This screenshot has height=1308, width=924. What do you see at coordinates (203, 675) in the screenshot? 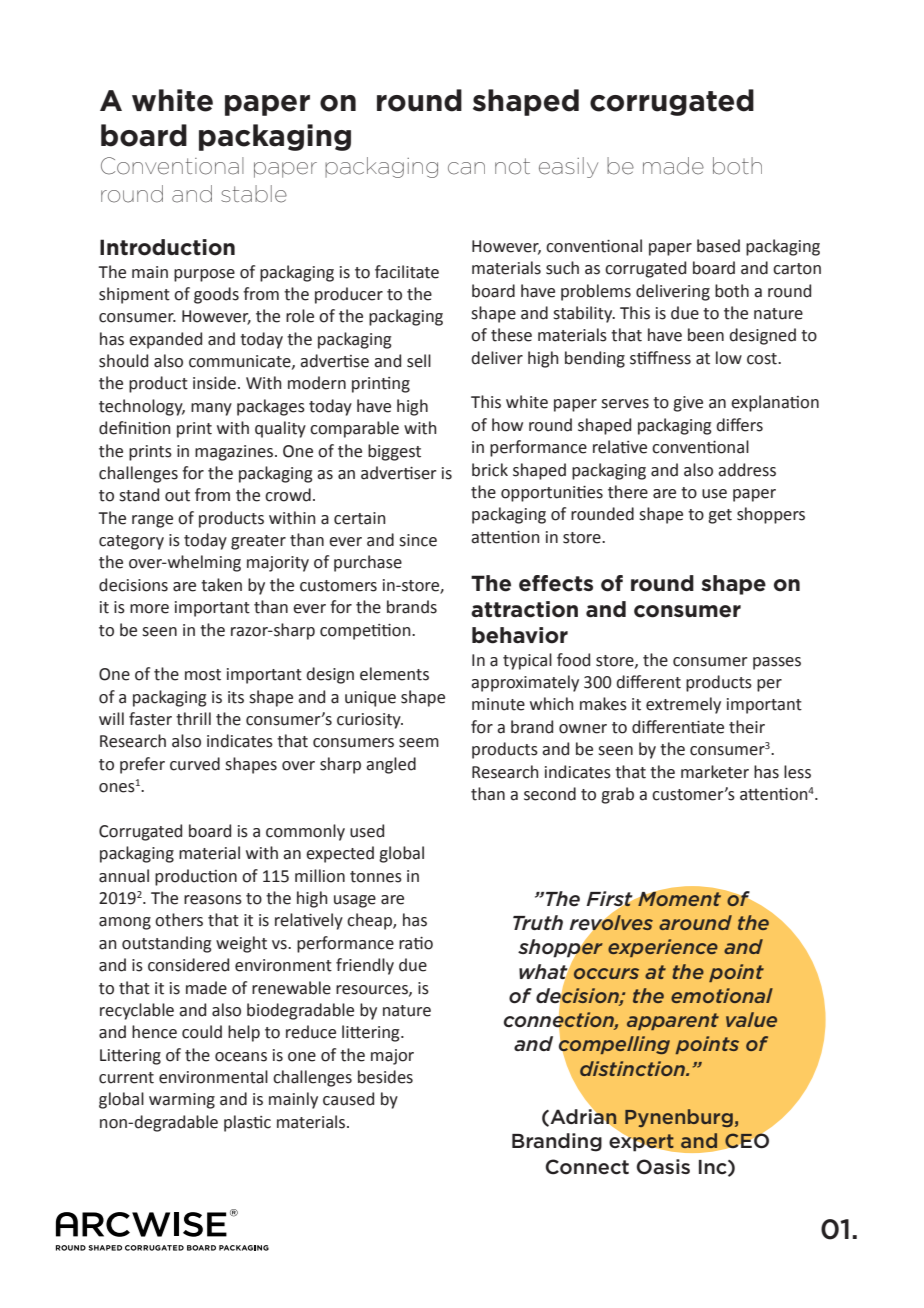
I see `most` at bounding box center [203, 675].
